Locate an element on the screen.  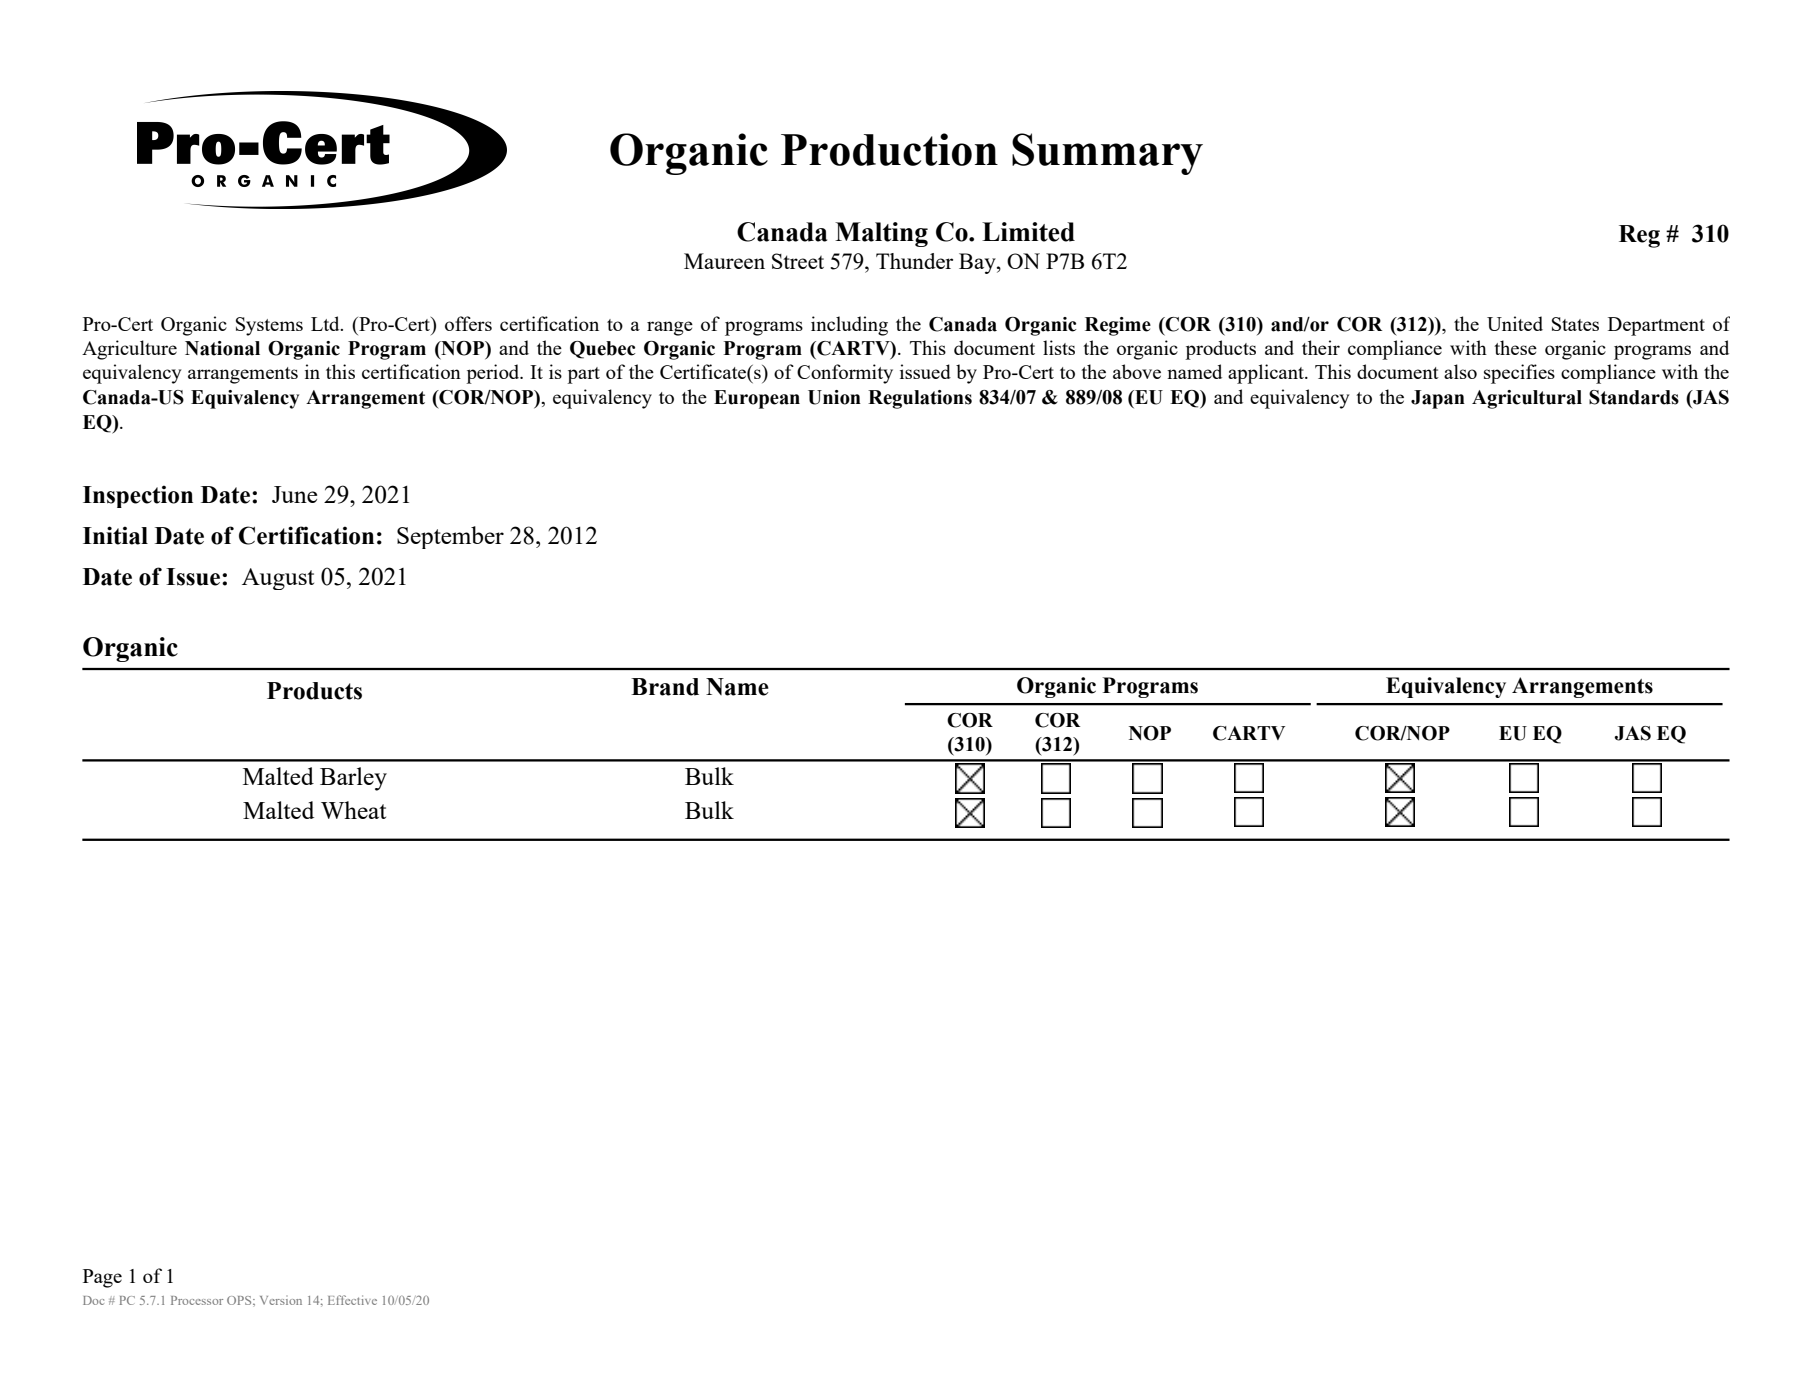
Summary is located at coordinates (1107, 154).
